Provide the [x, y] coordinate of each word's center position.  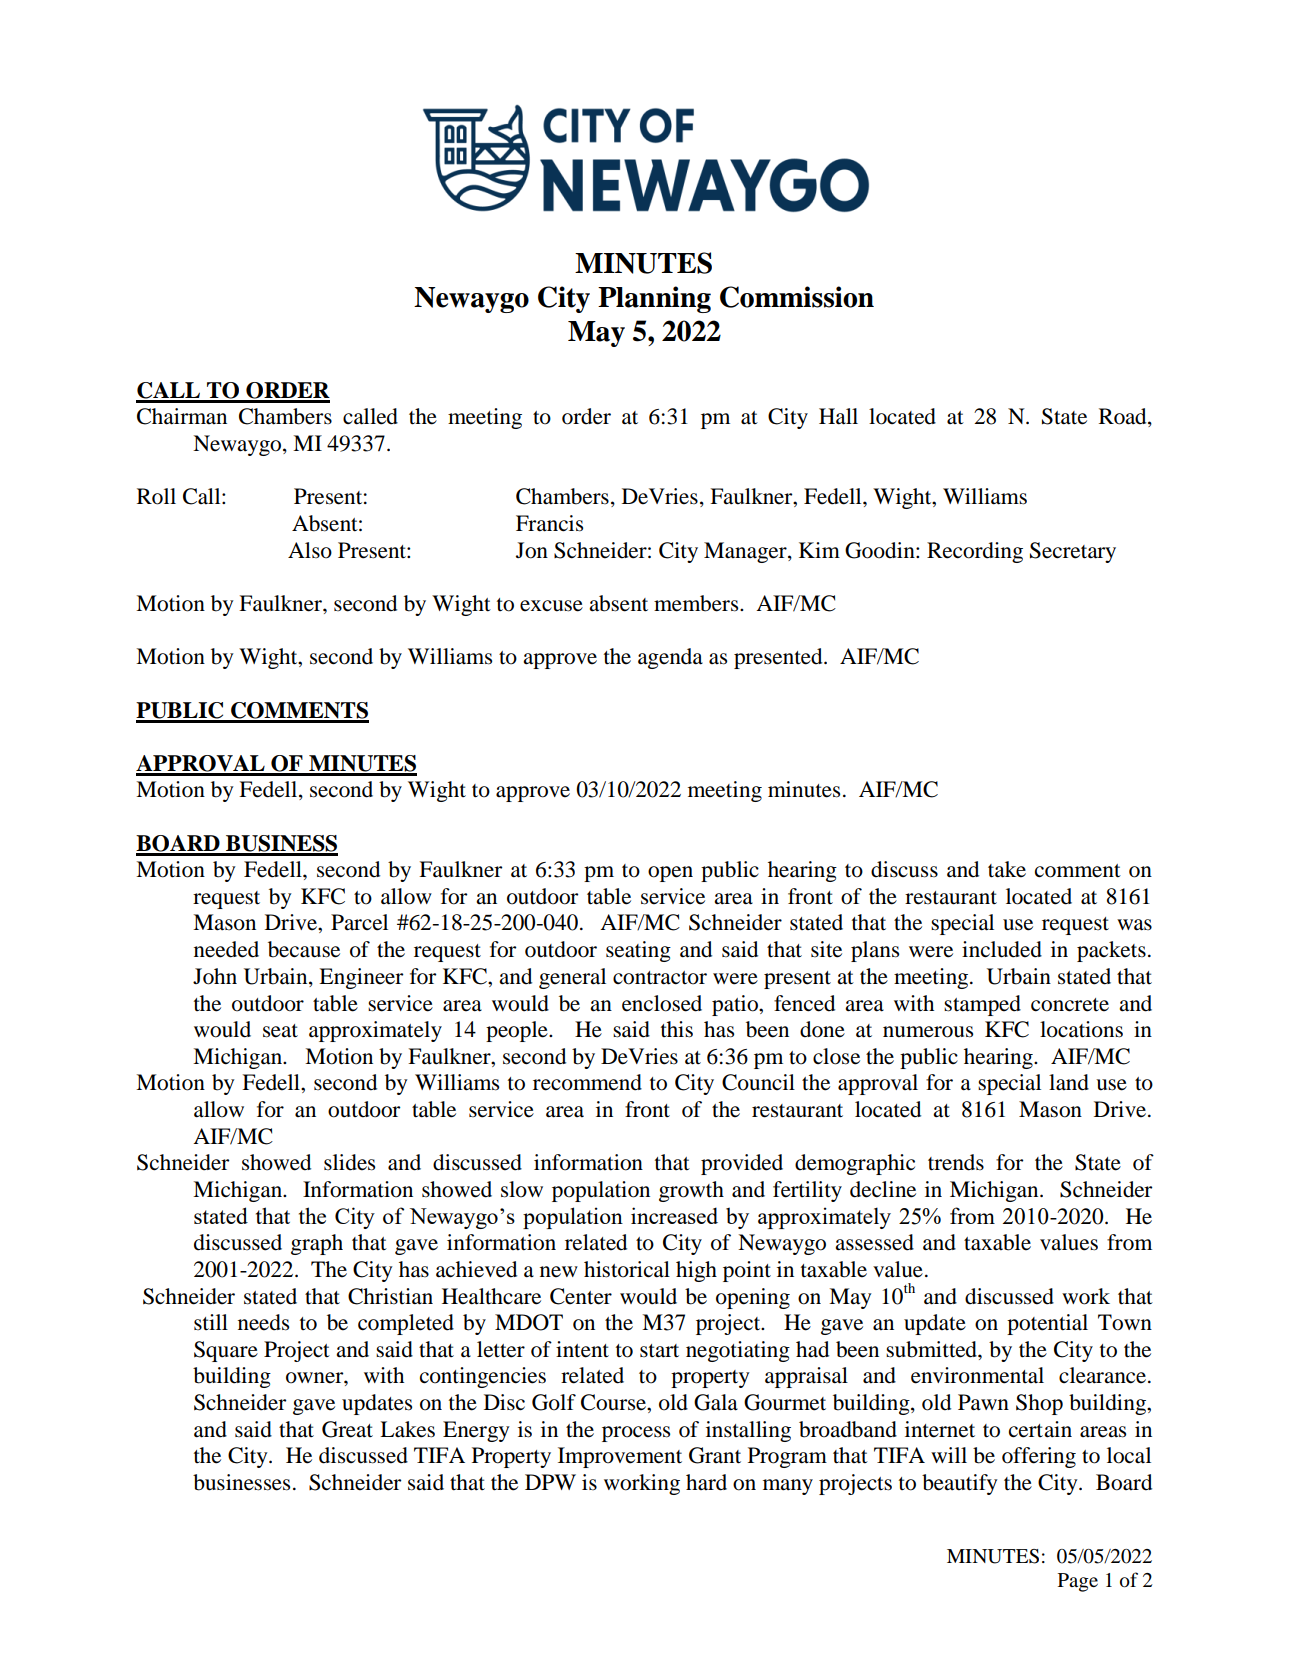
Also [310, 550]
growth [691, 1191]
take [1007, 869]
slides [349, 1162]
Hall [838, 416]
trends [956, 1162]
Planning [654, 299]
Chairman [182, 416]
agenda [670, 658]
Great [347, 1429]
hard [706, 1482]
